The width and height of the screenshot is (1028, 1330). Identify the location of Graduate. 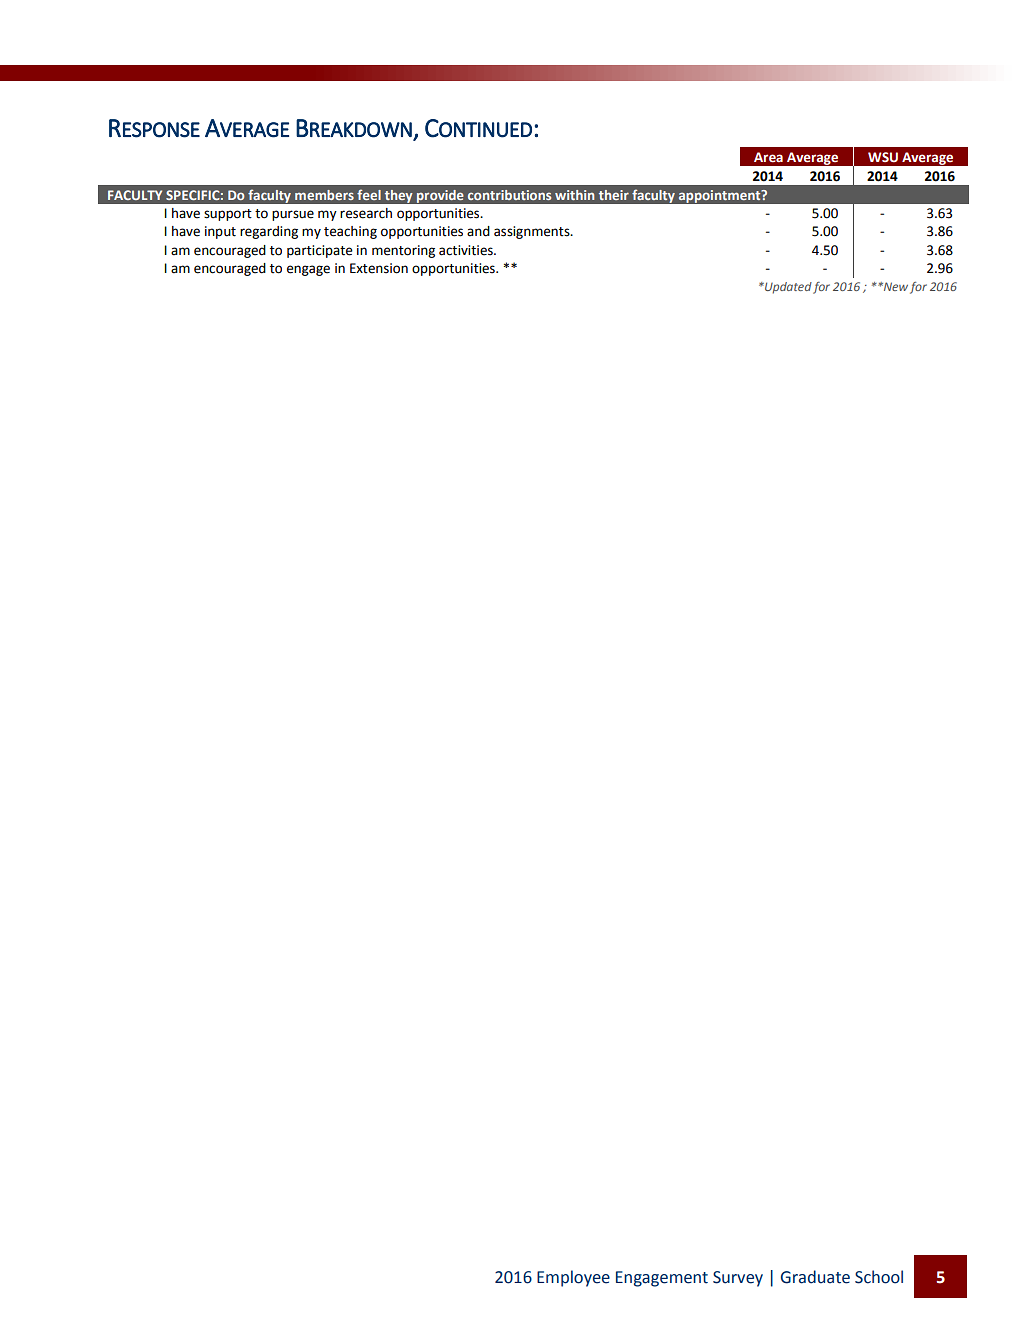
(815, 1277).
